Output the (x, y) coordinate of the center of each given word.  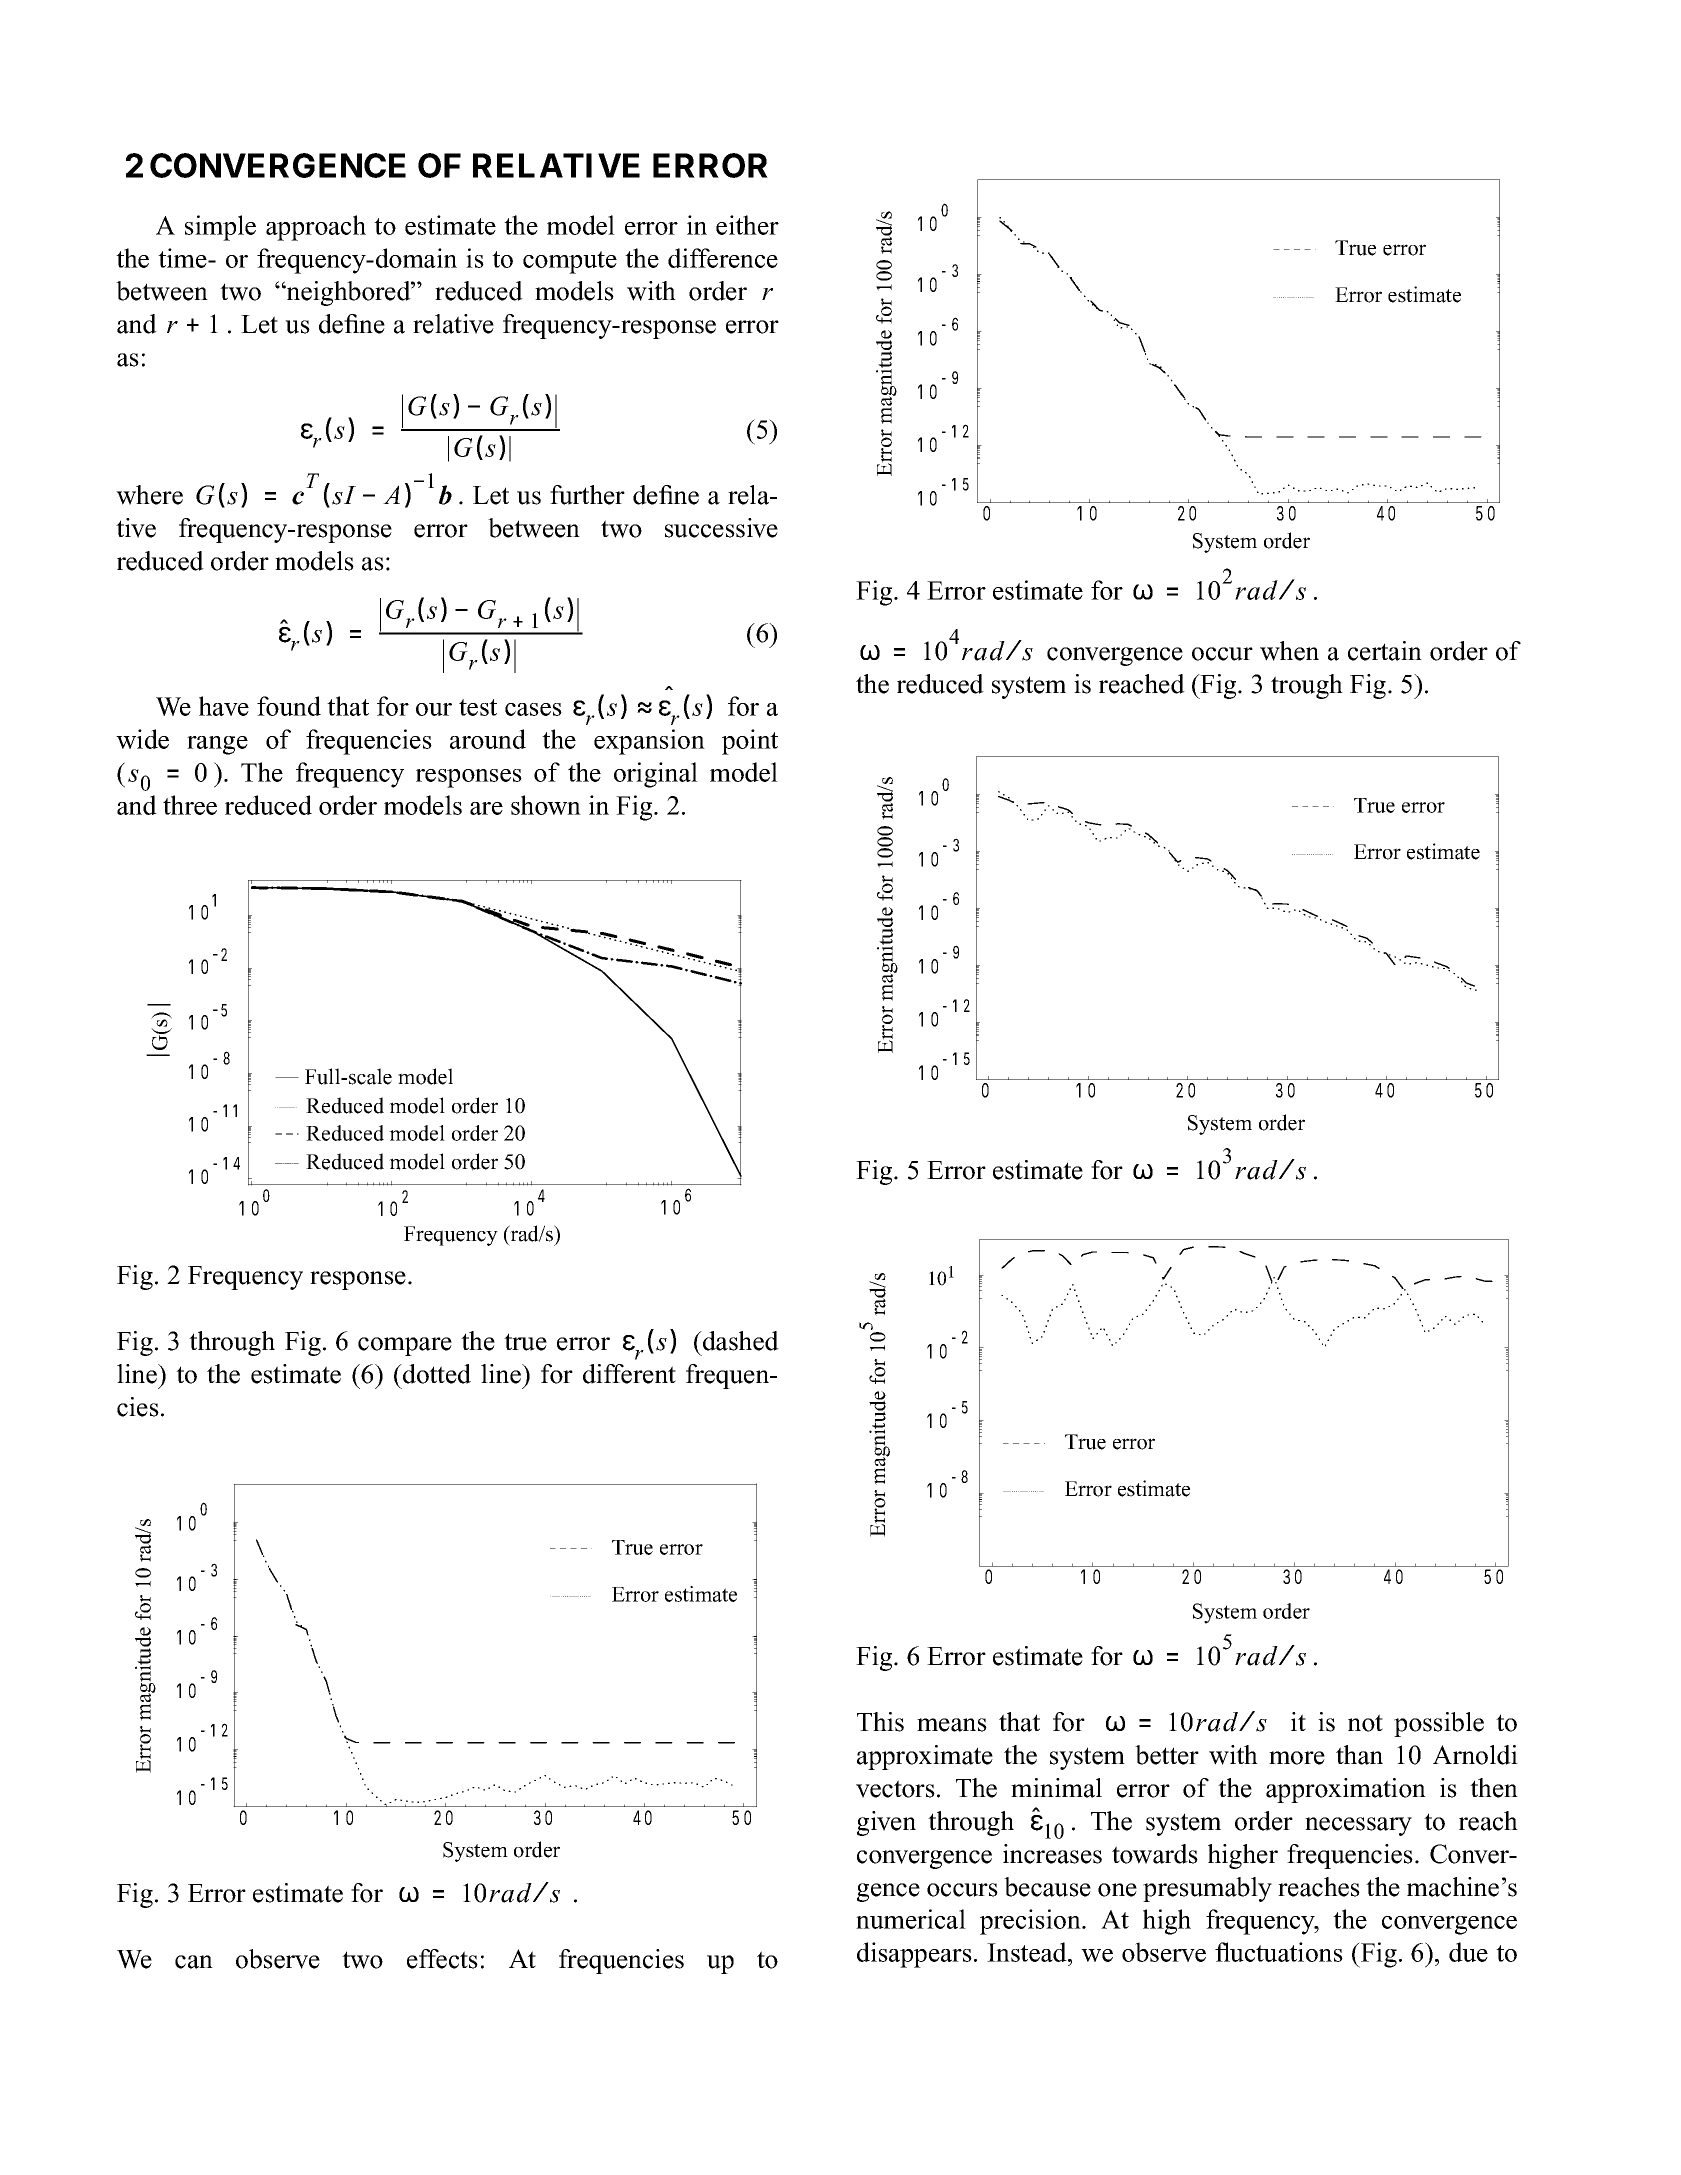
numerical (911, 1919)
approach (316, 228)
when (1289, 651)
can (194, 1962)
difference (723, 258)
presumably (1207, 1889)
